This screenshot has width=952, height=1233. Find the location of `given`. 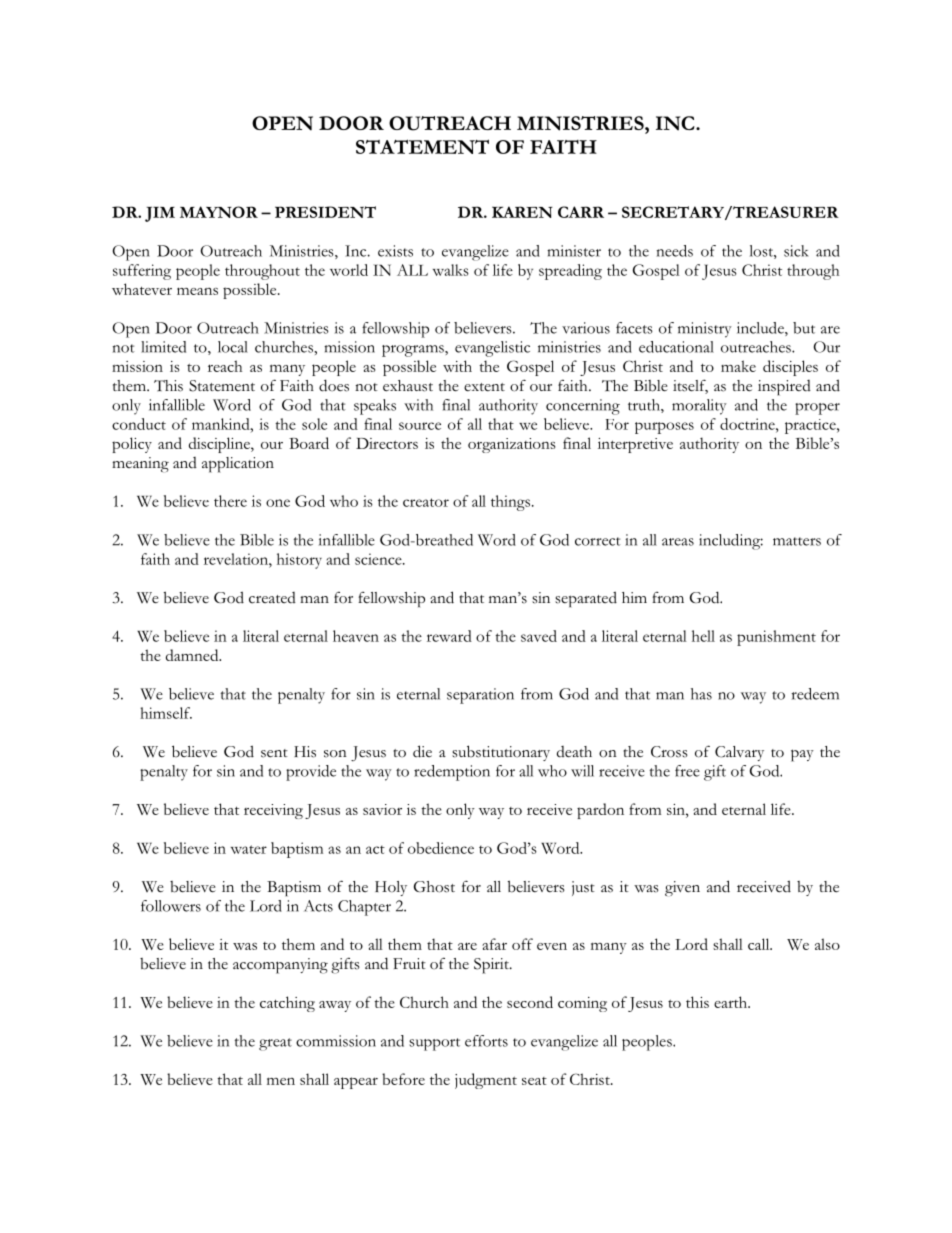

given is located at coordinates (682, 888).
